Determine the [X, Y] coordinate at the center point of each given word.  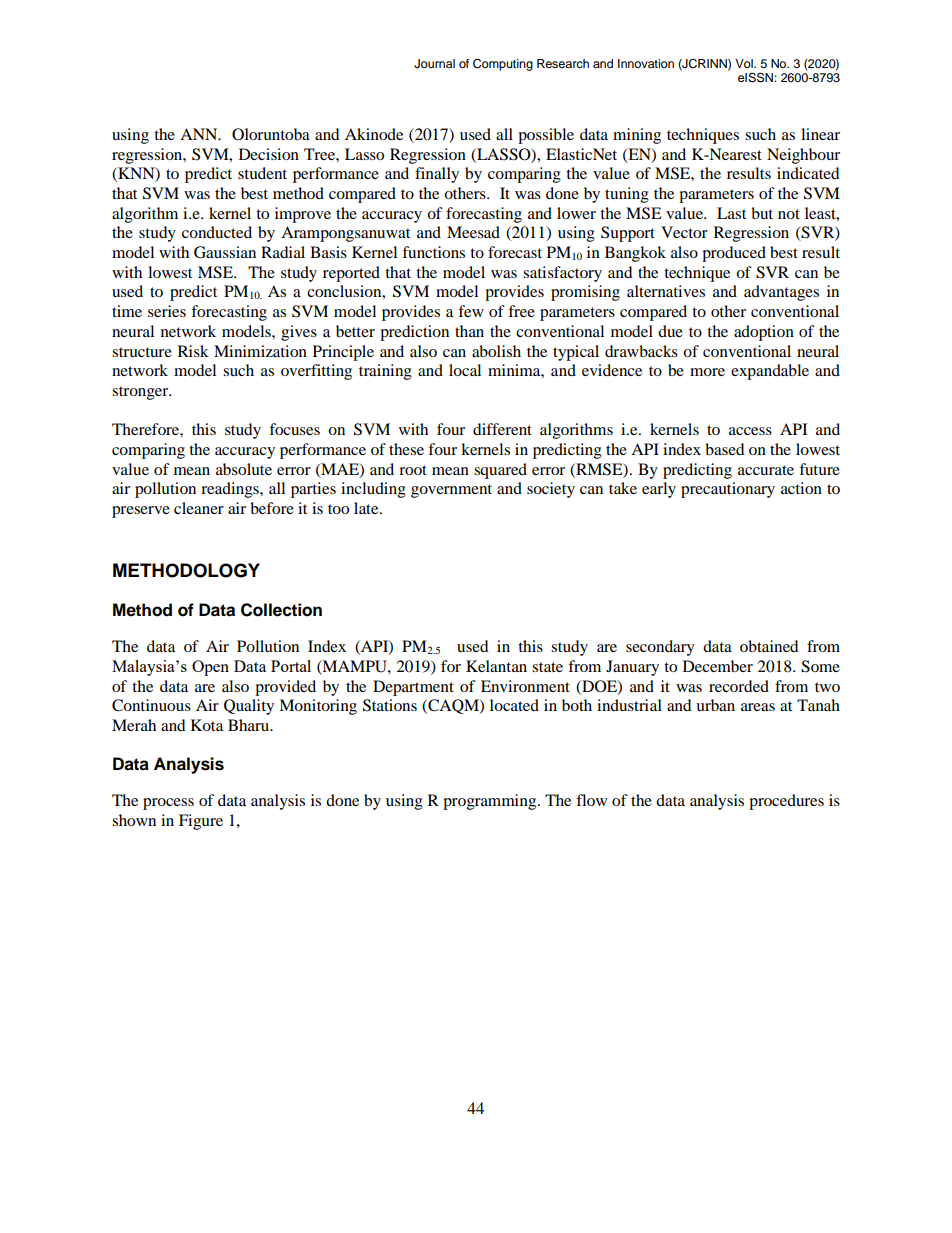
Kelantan [496, 666]
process [168, 804]
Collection [281, 610]
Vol [745, 63]
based [725, 449]
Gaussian [225, 252]
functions [433, 252]
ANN [200, 134]
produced [734, 254]
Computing [503, 64]
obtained [769, 646]
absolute [244, 469]
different [502, 429]
